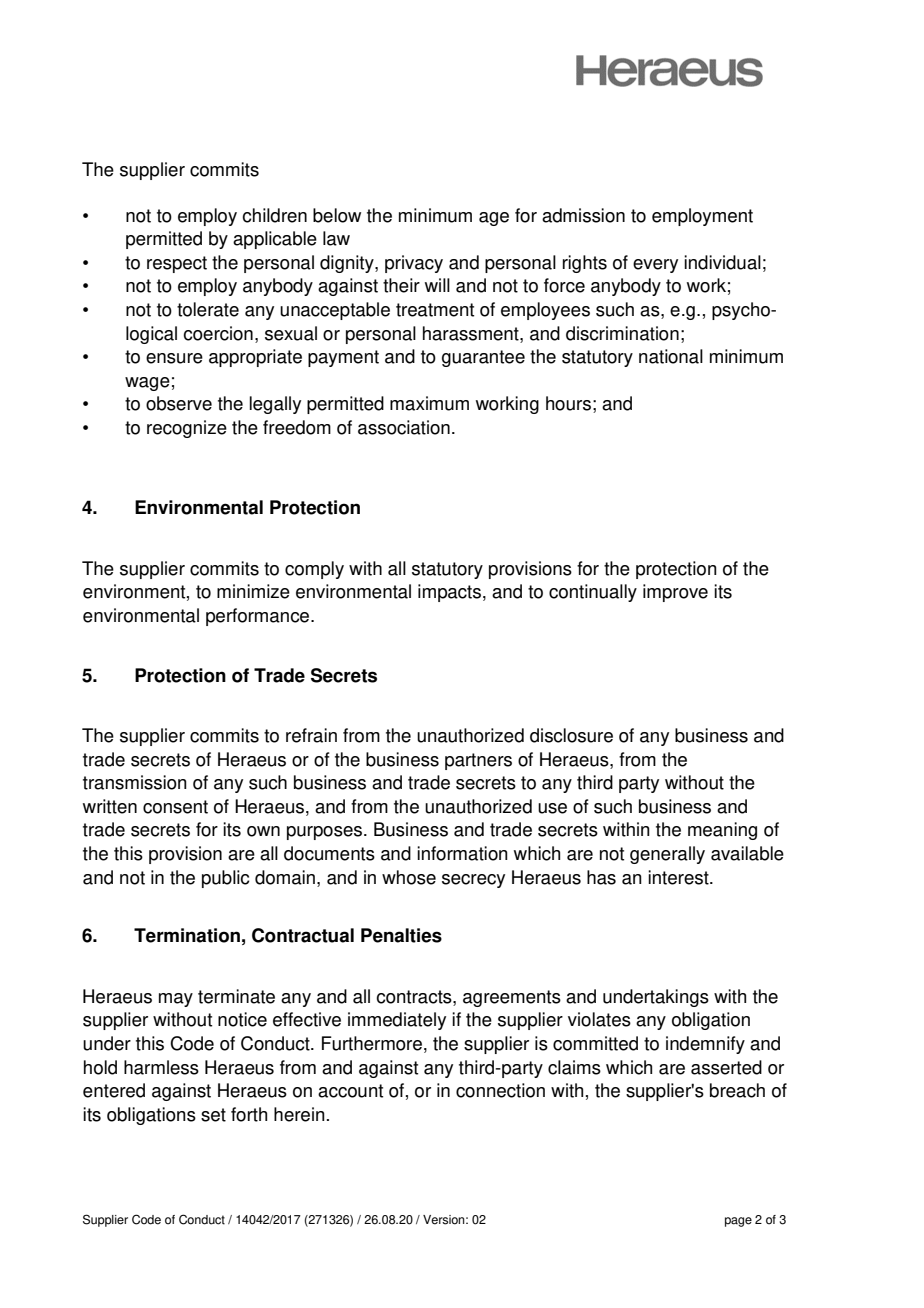  What do you see at coordinates (226, 879) in the image?
I see `public` at bounding box center [226, 879].
